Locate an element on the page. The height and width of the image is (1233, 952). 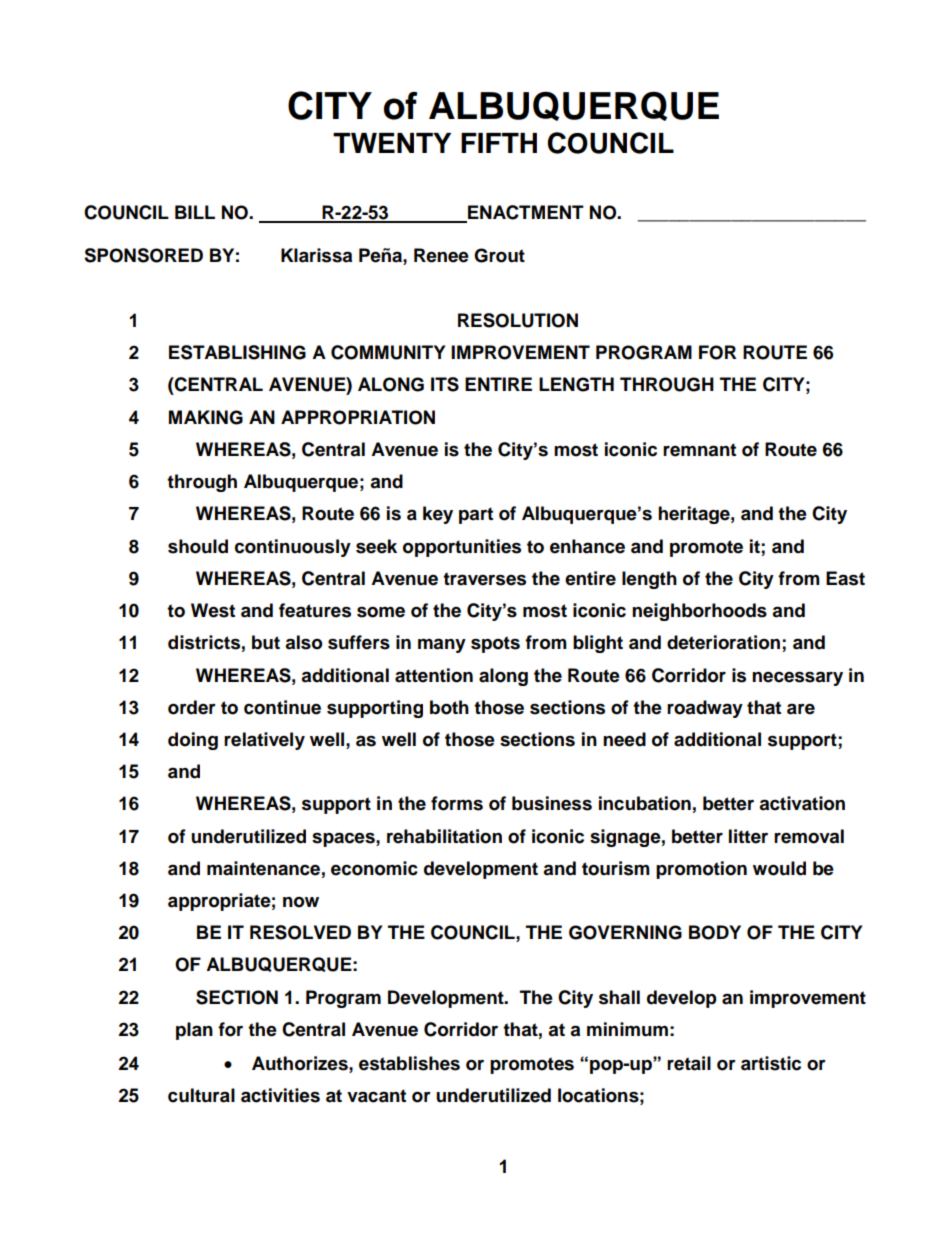
deterioration is located at coordinates (723, 642).
